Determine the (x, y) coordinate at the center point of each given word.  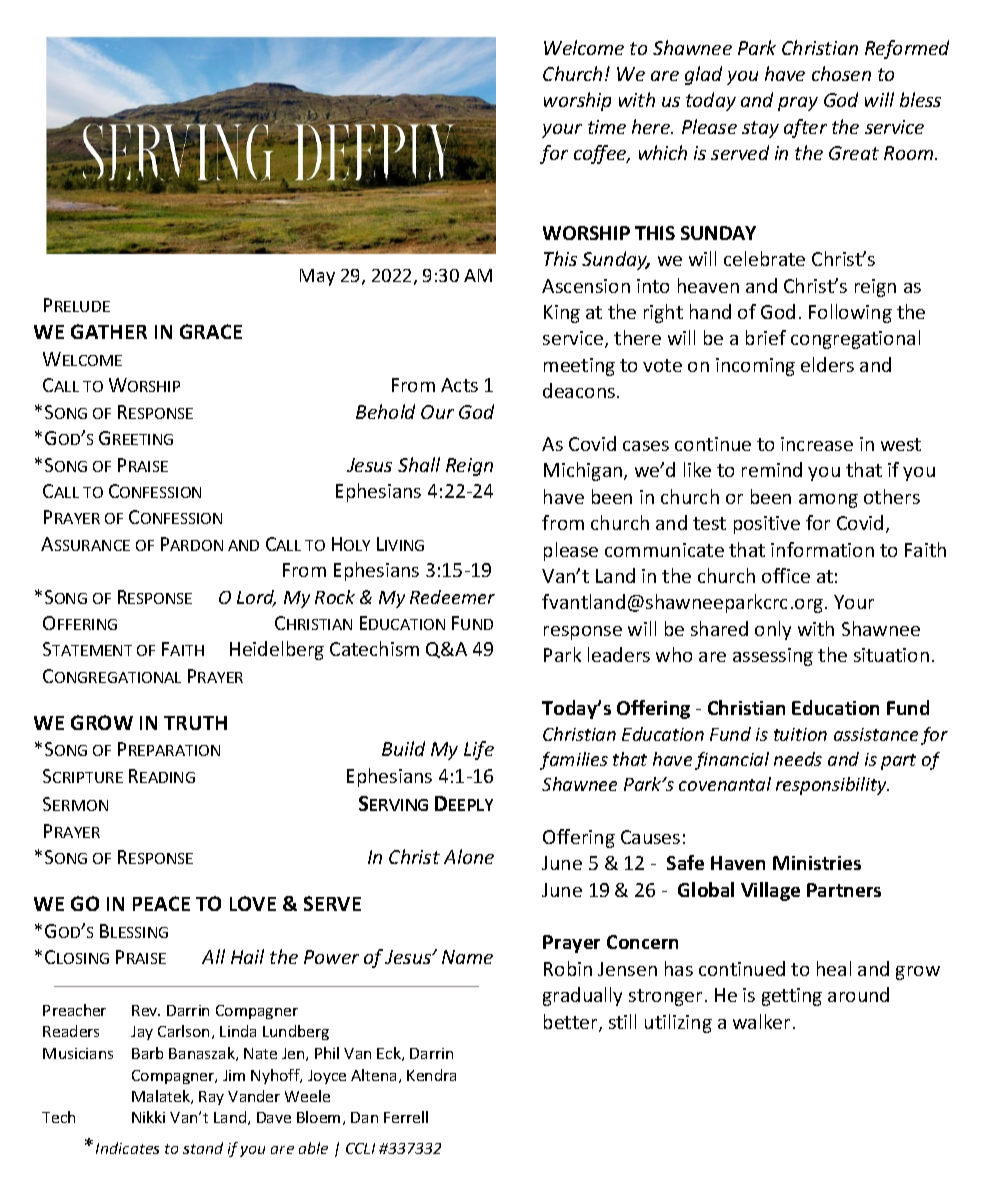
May (317, 277)
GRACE (211, 331)
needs (798, 759)
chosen (841, 73)
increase (817, 444)
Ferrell (406, 1117)
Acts (459, 385)
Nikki (148, 1117)
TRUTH (195, 723)
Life (479, 750)
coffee (601, 154)
